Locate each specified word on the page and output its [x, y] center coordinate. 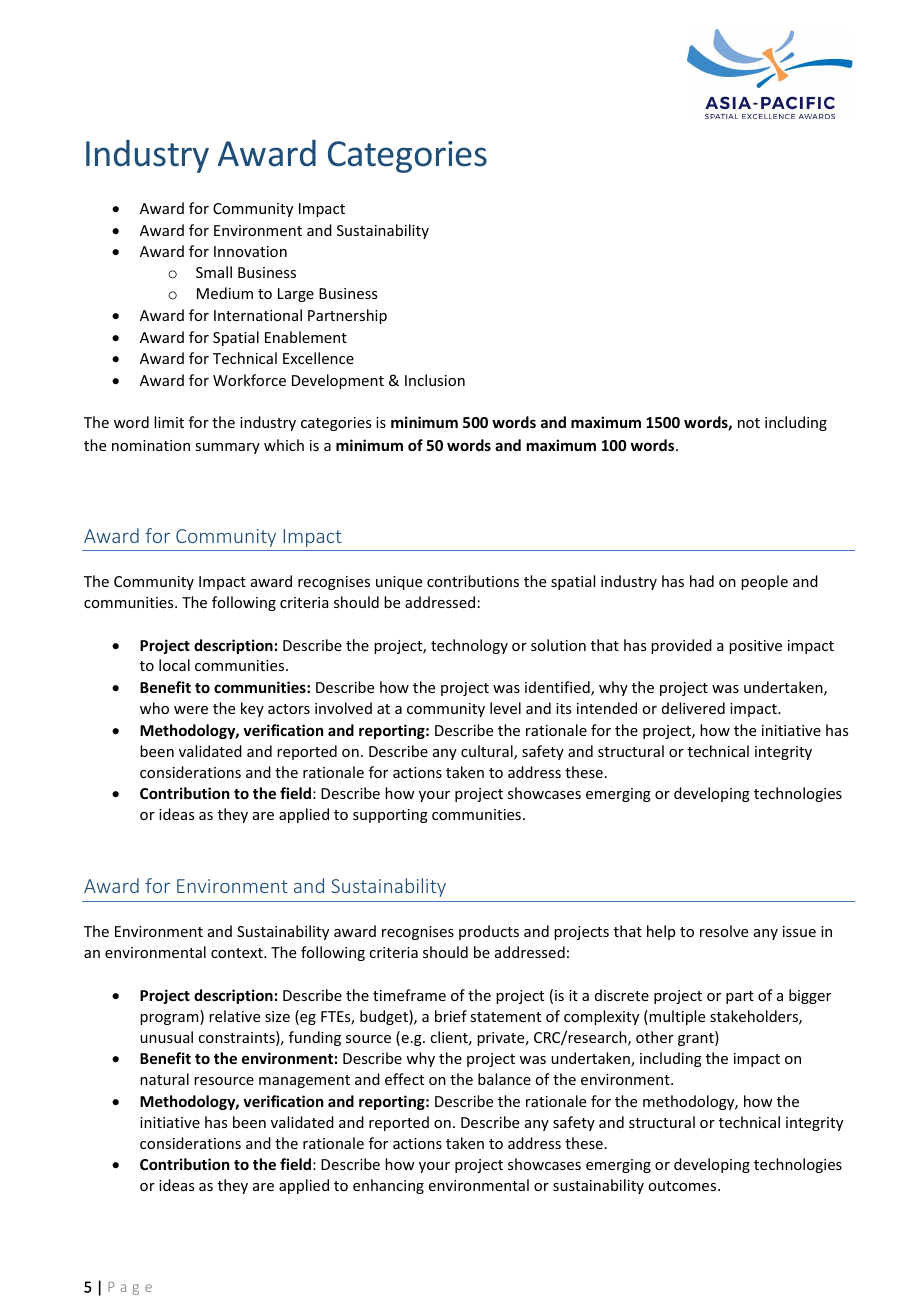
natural [164, 1079]
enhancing [388, 1186]
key [252, 709]
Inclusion [435, 380]
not [749, 423]
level [505, 708]
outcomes [682, 1186]
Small [214, 272]
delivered [693, 708]
